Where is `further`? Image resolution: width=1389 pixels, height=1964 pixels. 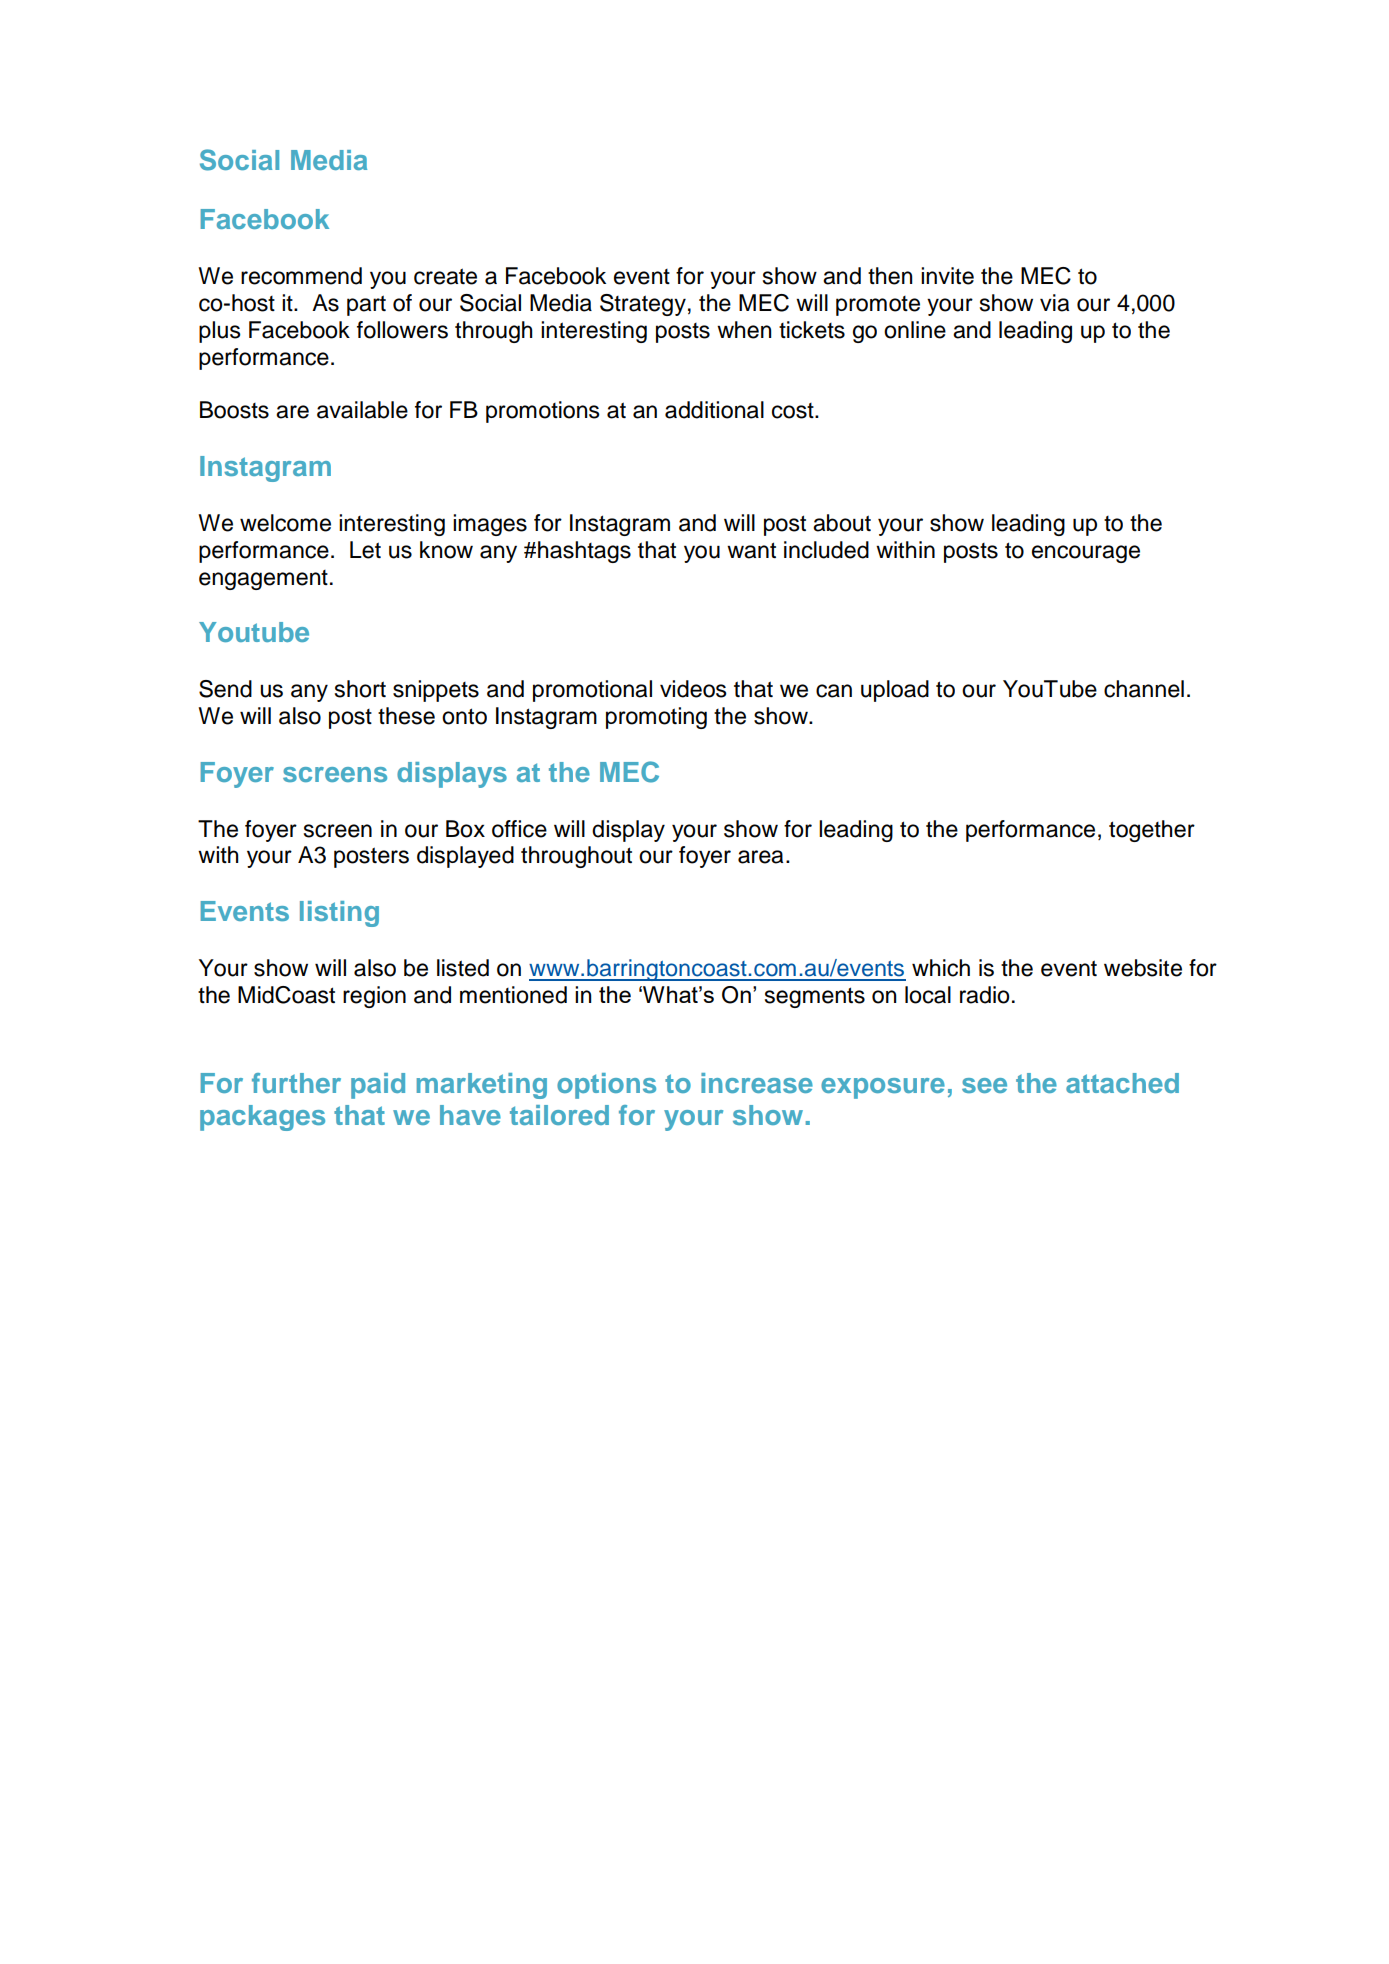
further is located at coordinates (296, 1083).
